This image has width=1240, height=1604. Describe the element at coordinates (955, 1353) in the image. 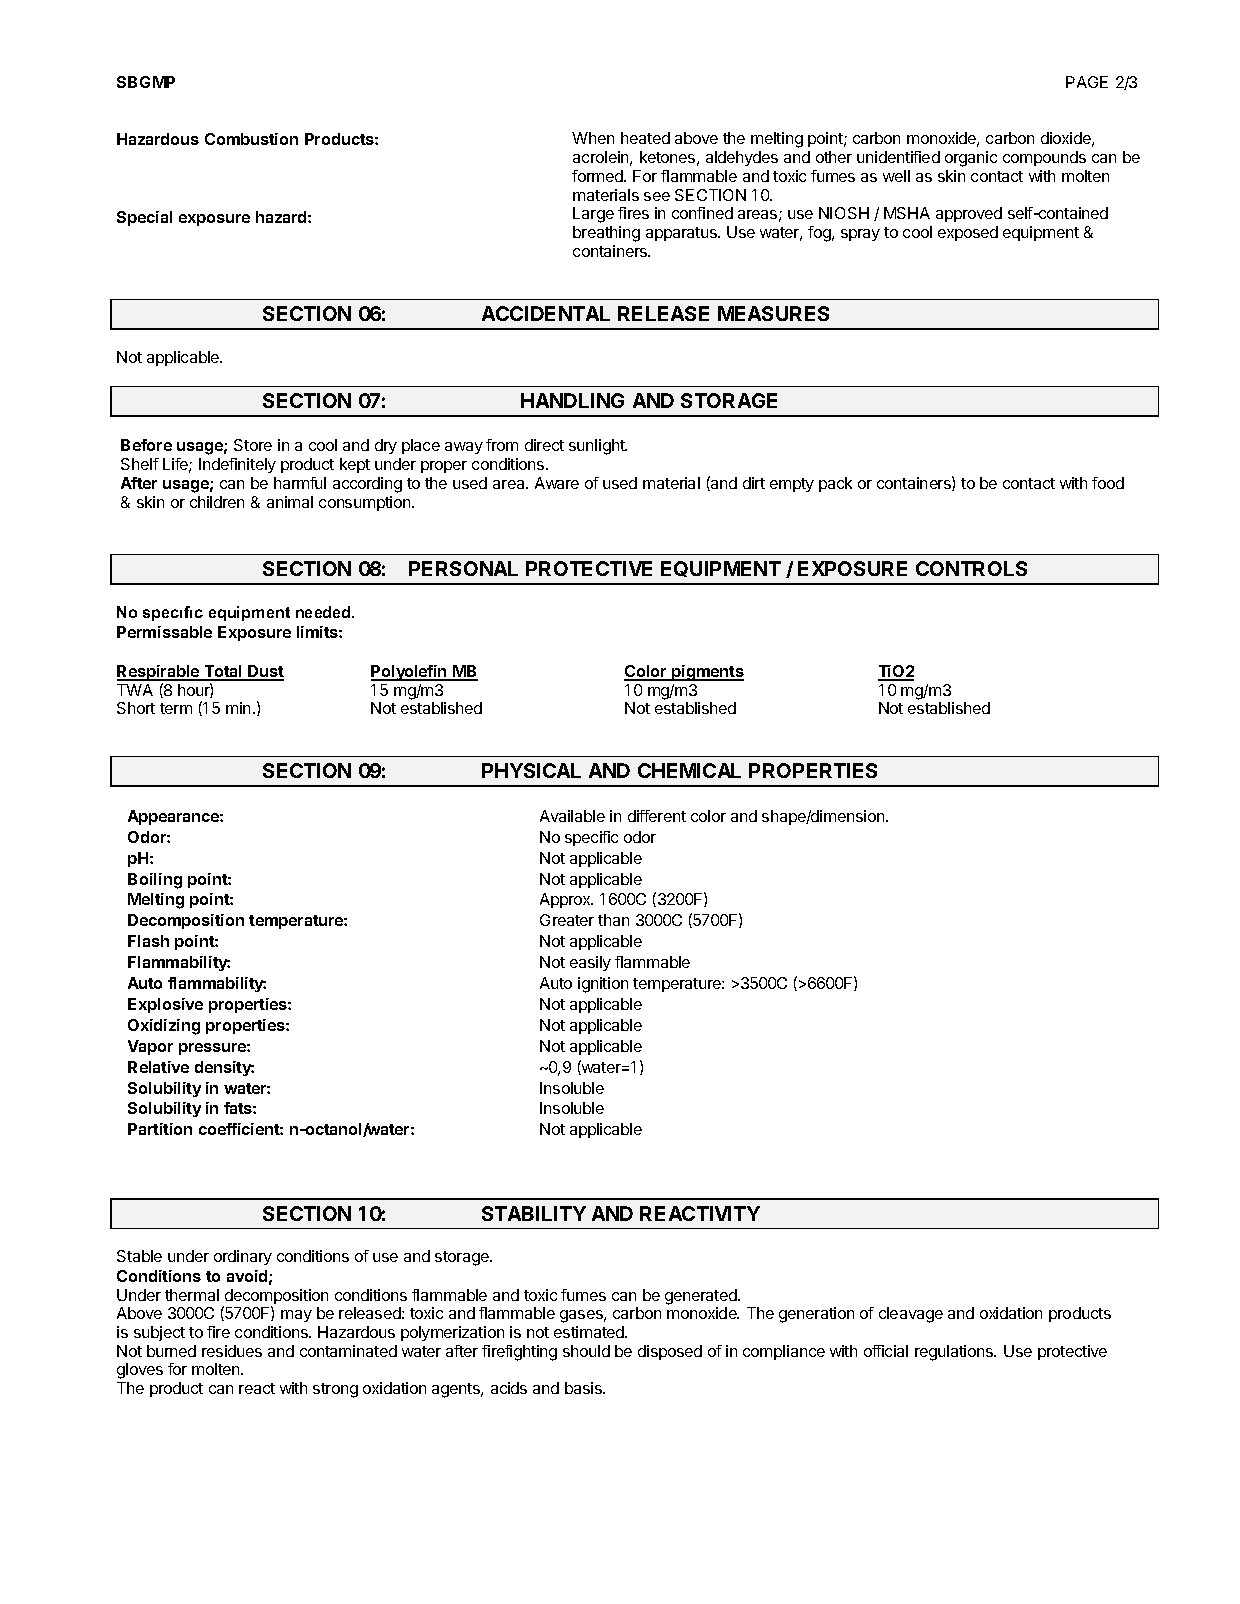

I see `regulations` at that location.
